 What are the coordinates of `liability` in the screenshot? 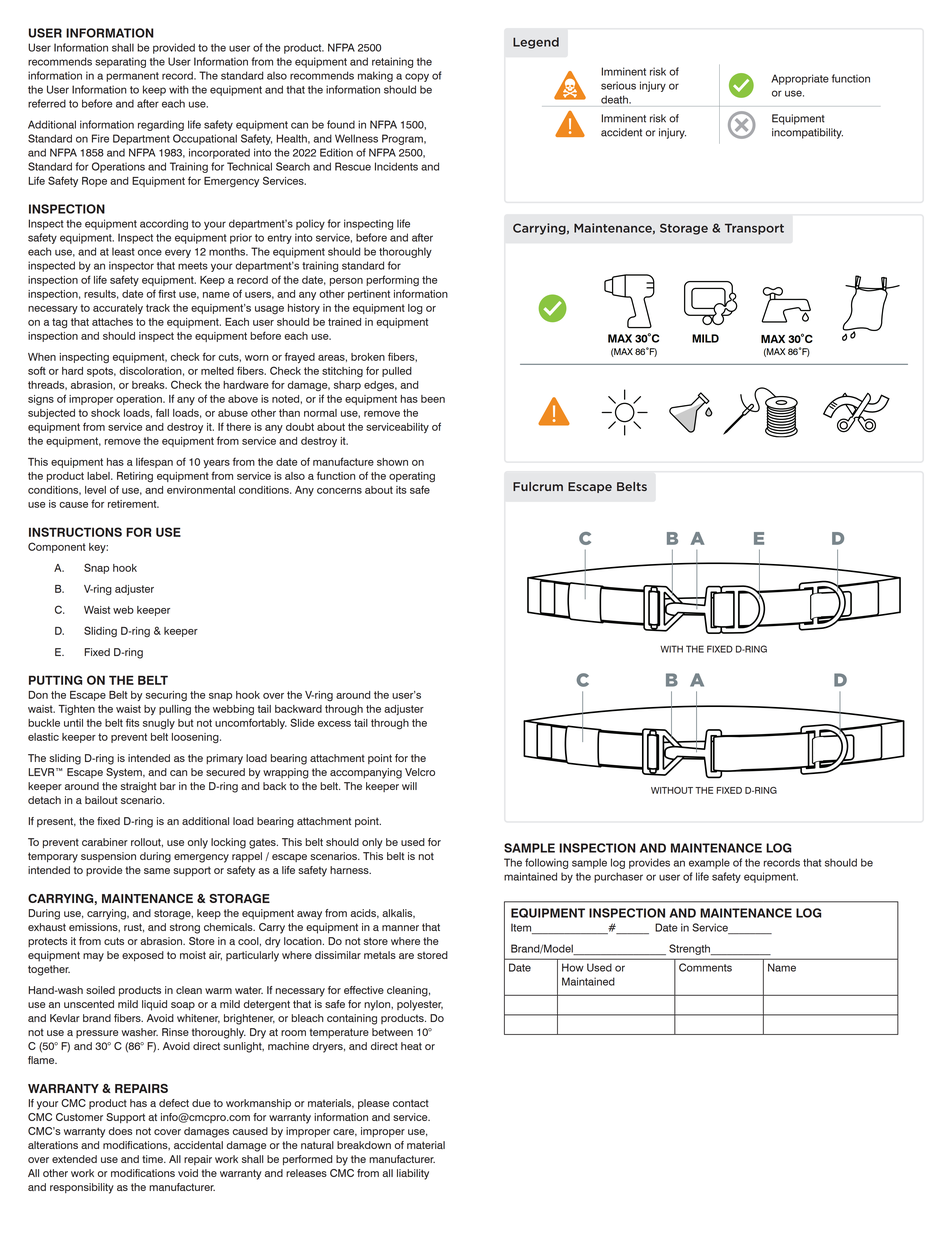 It's located at (413, 1174).
